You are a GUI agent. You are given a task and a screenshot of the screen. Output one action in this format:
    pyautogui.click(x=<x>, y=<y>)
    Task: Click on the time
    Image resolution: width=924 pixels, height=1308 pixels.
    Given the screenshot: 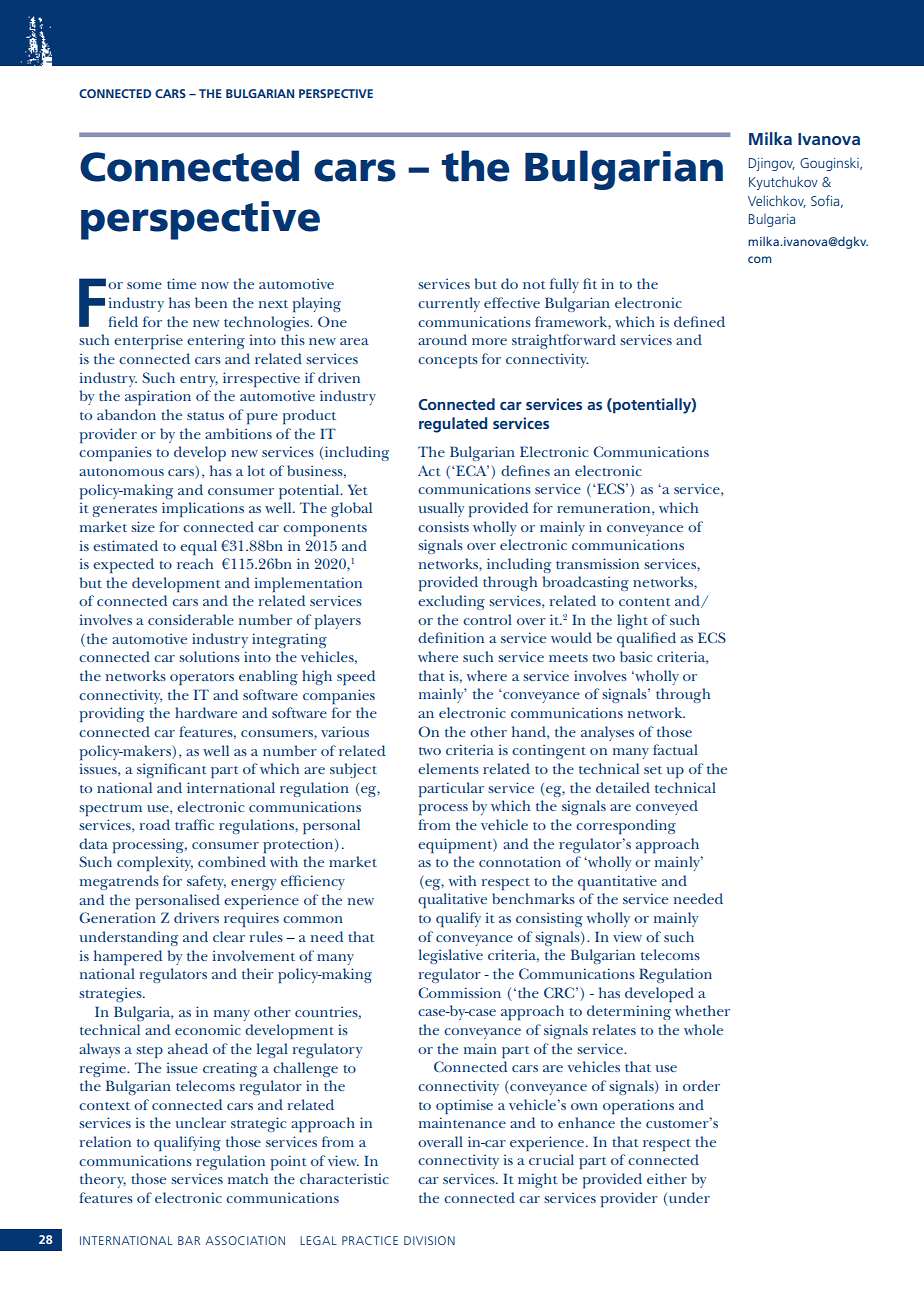 What is the action you would take?
    pyautogui.click(x=181, y=283)
